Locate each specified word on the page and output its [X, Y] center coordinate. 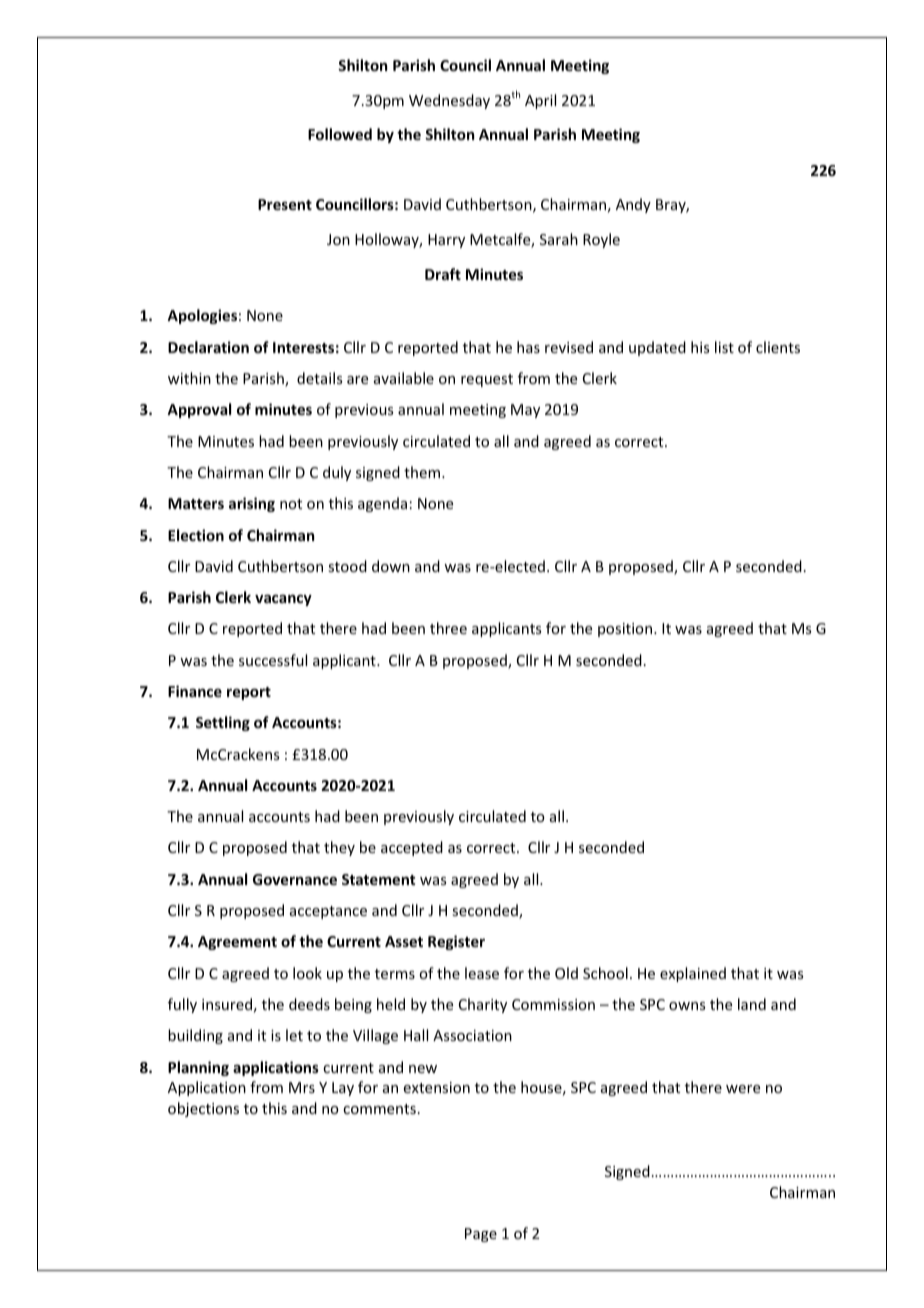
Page [481, 1235]
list [724, 347]
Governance [295, 879]
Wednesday [449, 101]
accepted [412, 848]
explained [693, 974]
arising [252, 504]
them [423, 472]
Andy [633, 205]
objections [203, 1109]
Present [285, 204]
